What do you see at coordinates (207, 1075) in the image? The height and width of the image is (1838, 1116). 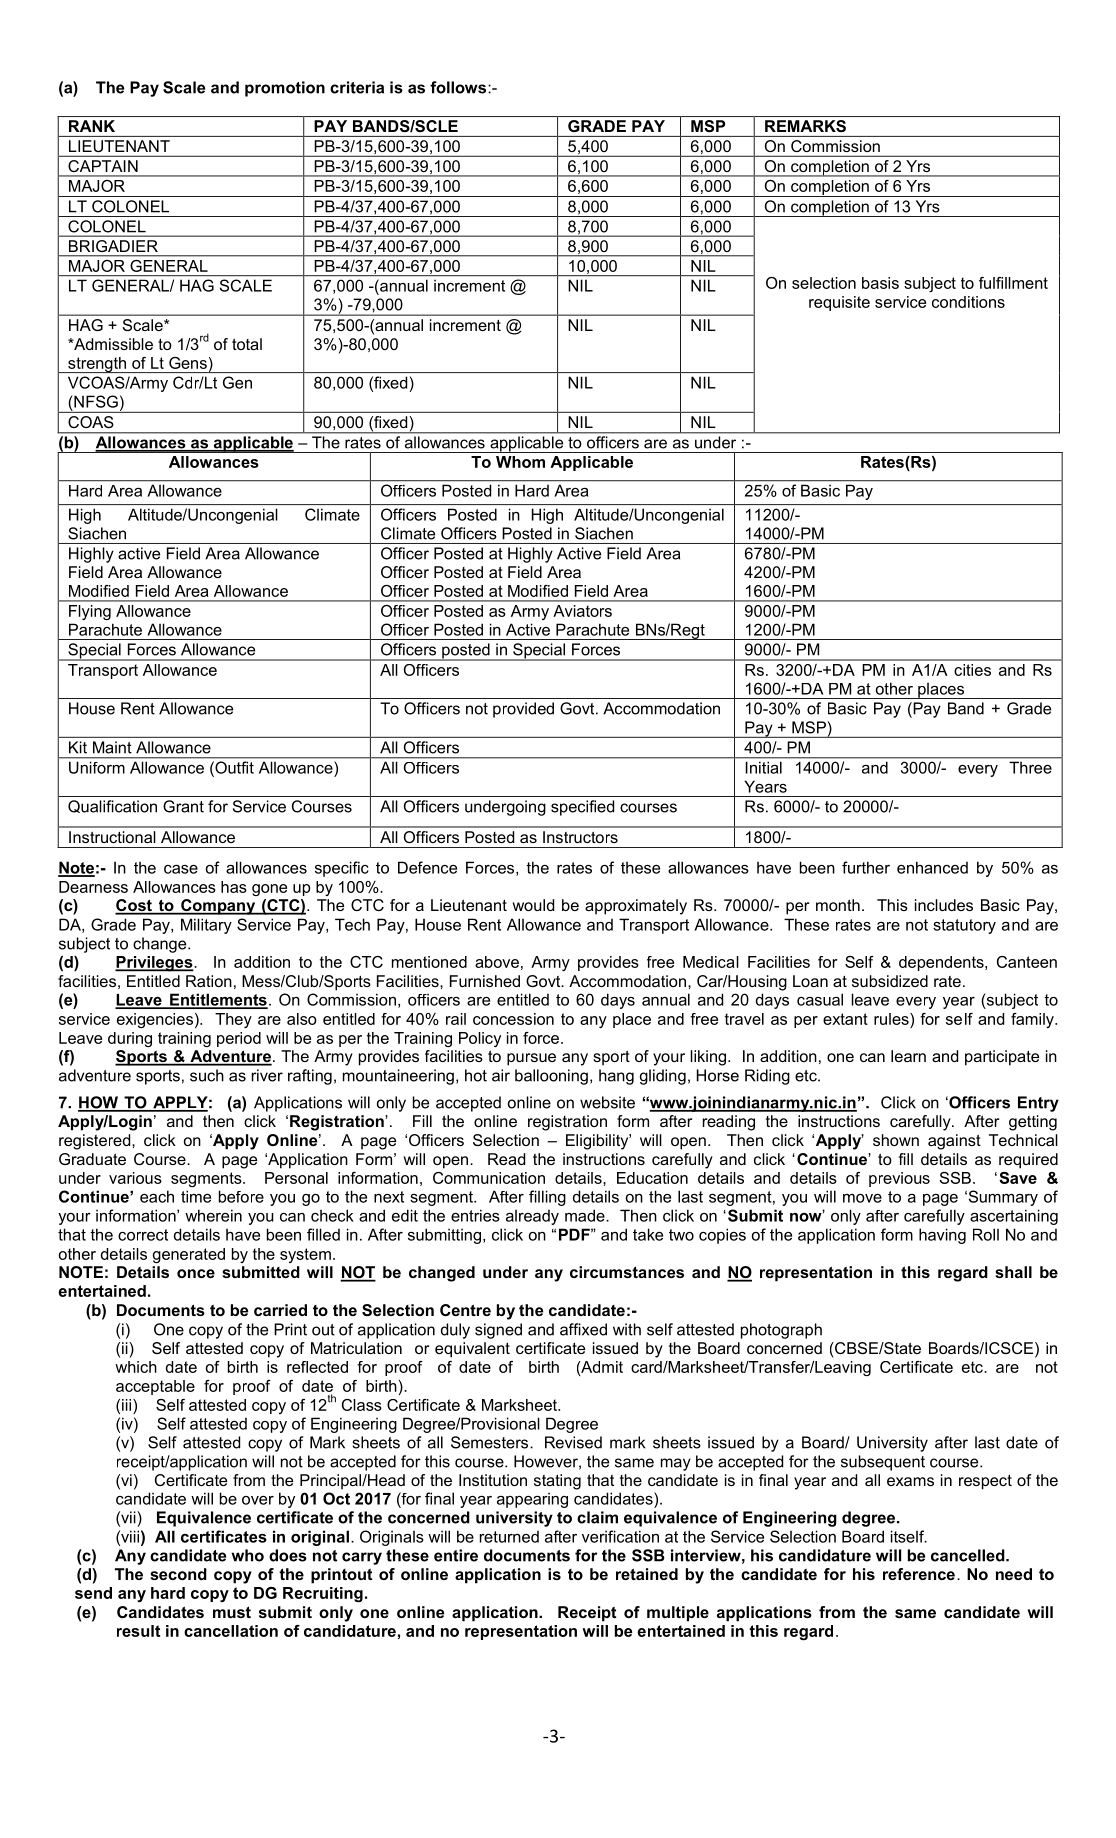 I see `such` at bounding box center [207, 1075].
